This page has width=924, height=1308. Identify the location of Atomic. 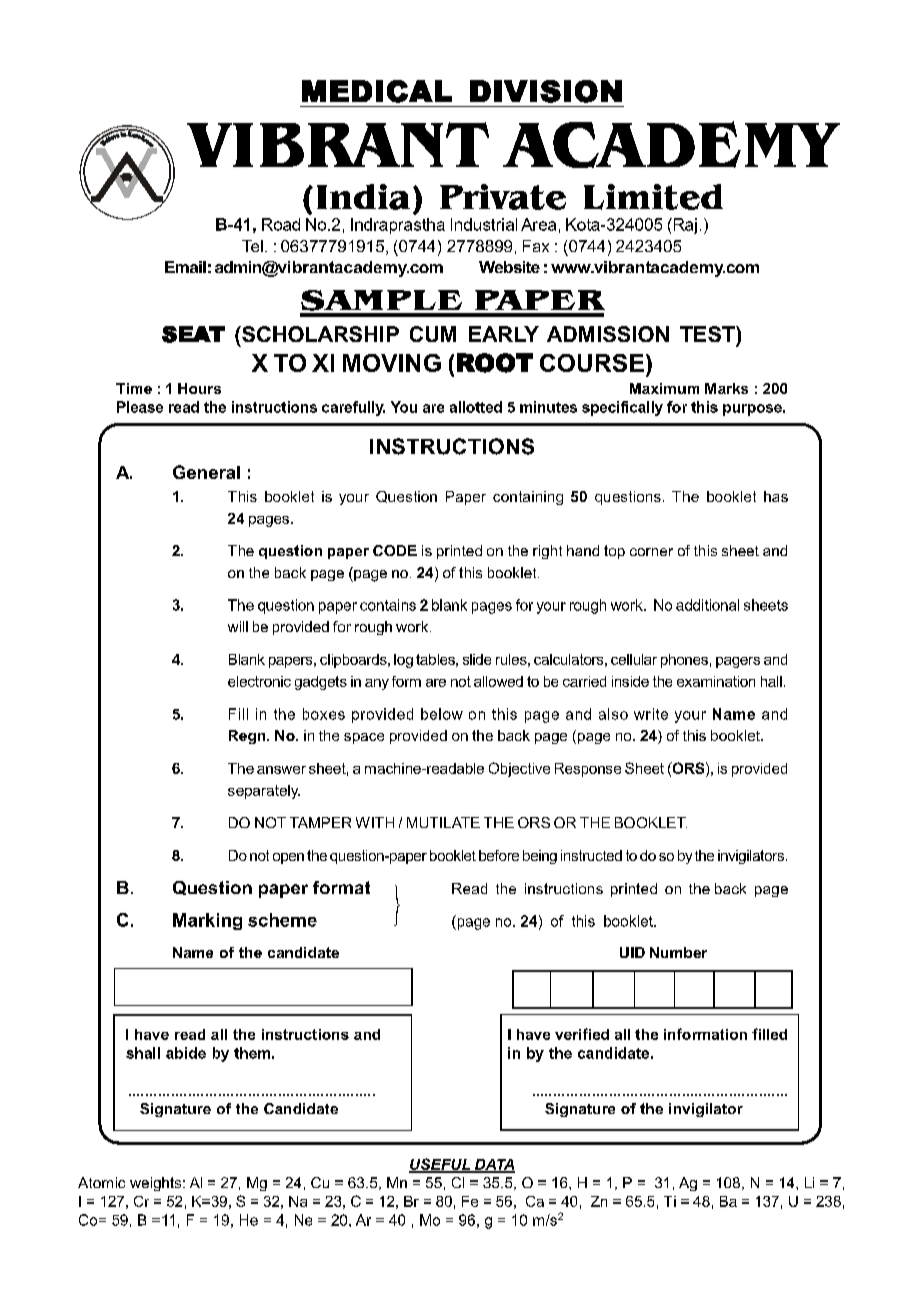
(101, 1182).
